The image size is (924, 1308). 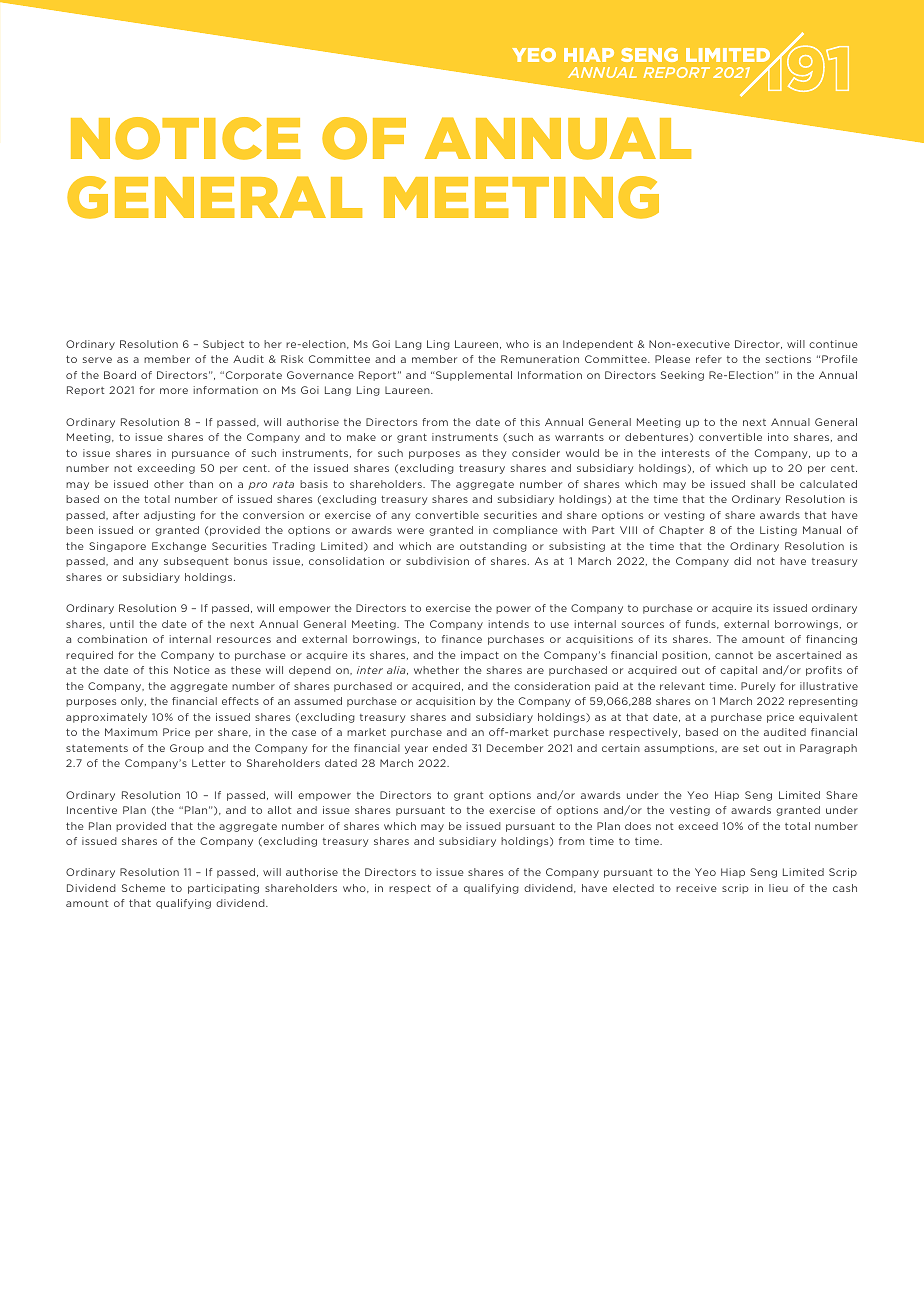 What do you see at coordinates (474, 376) in the screenshot?
I see `Supplemental` at bounding box center [474, 376].
